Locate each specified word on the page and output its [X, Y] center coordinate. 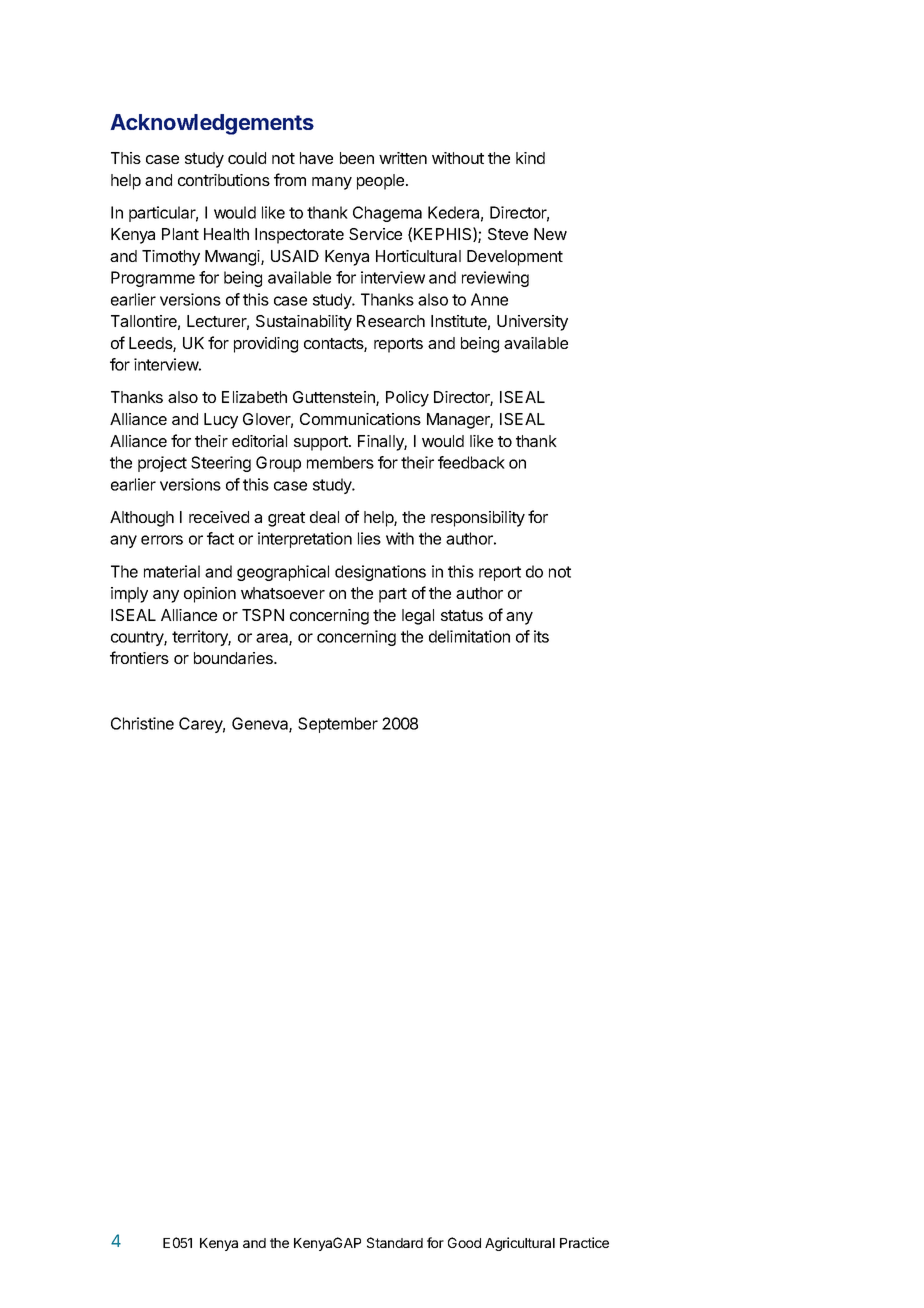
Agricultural [520, 1244]
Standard [395, 1242]
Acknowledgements [212, 124]
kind [530, 158]
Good [464, 1242]
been [357, 158]
